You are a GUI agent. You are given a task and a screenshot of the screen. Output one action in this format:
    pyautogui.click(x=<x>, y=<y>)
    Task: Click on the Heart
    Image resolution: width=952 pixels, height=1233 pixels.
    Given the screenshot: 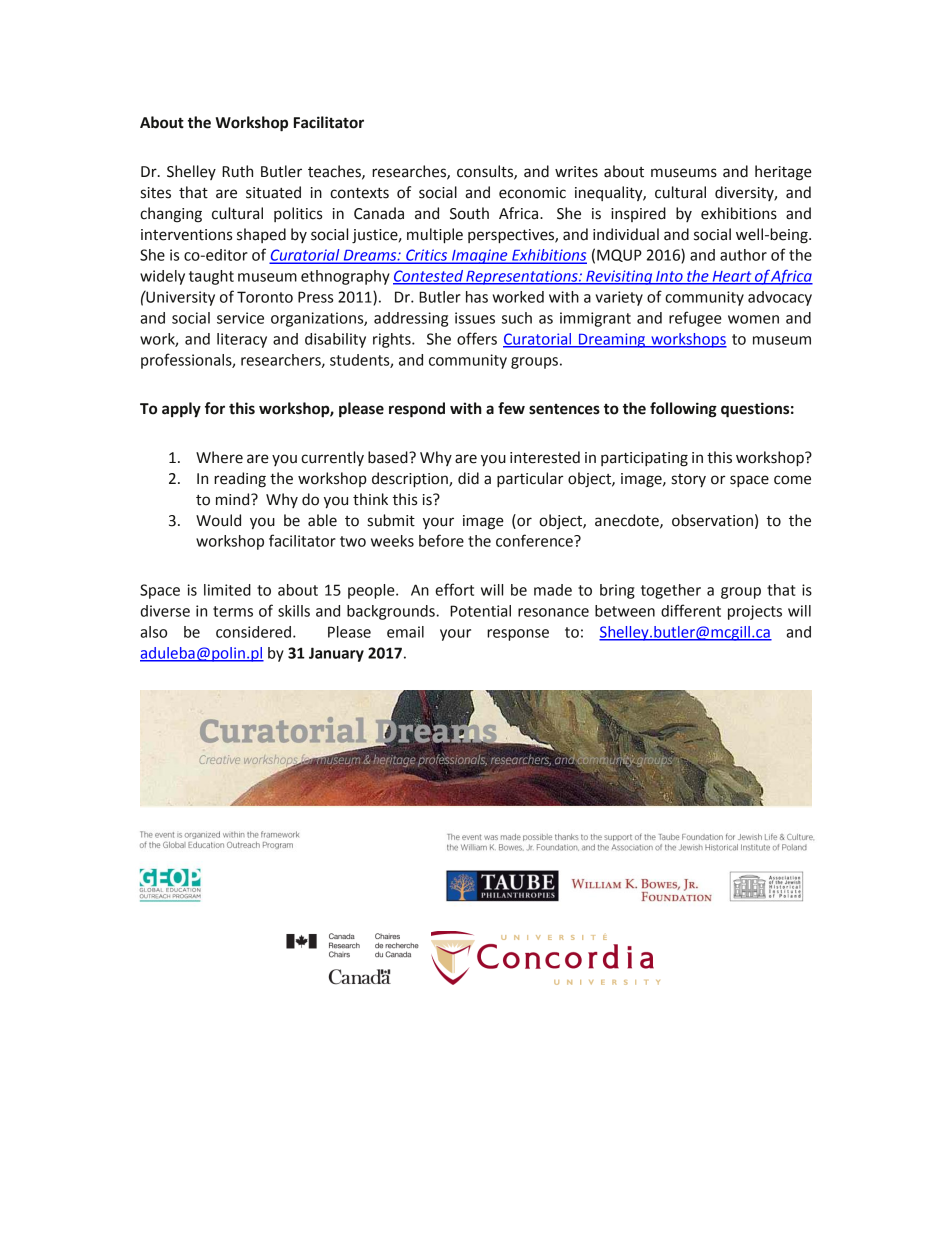 What is the action you would take?
    pyautogui.click(x=732, y=277)
